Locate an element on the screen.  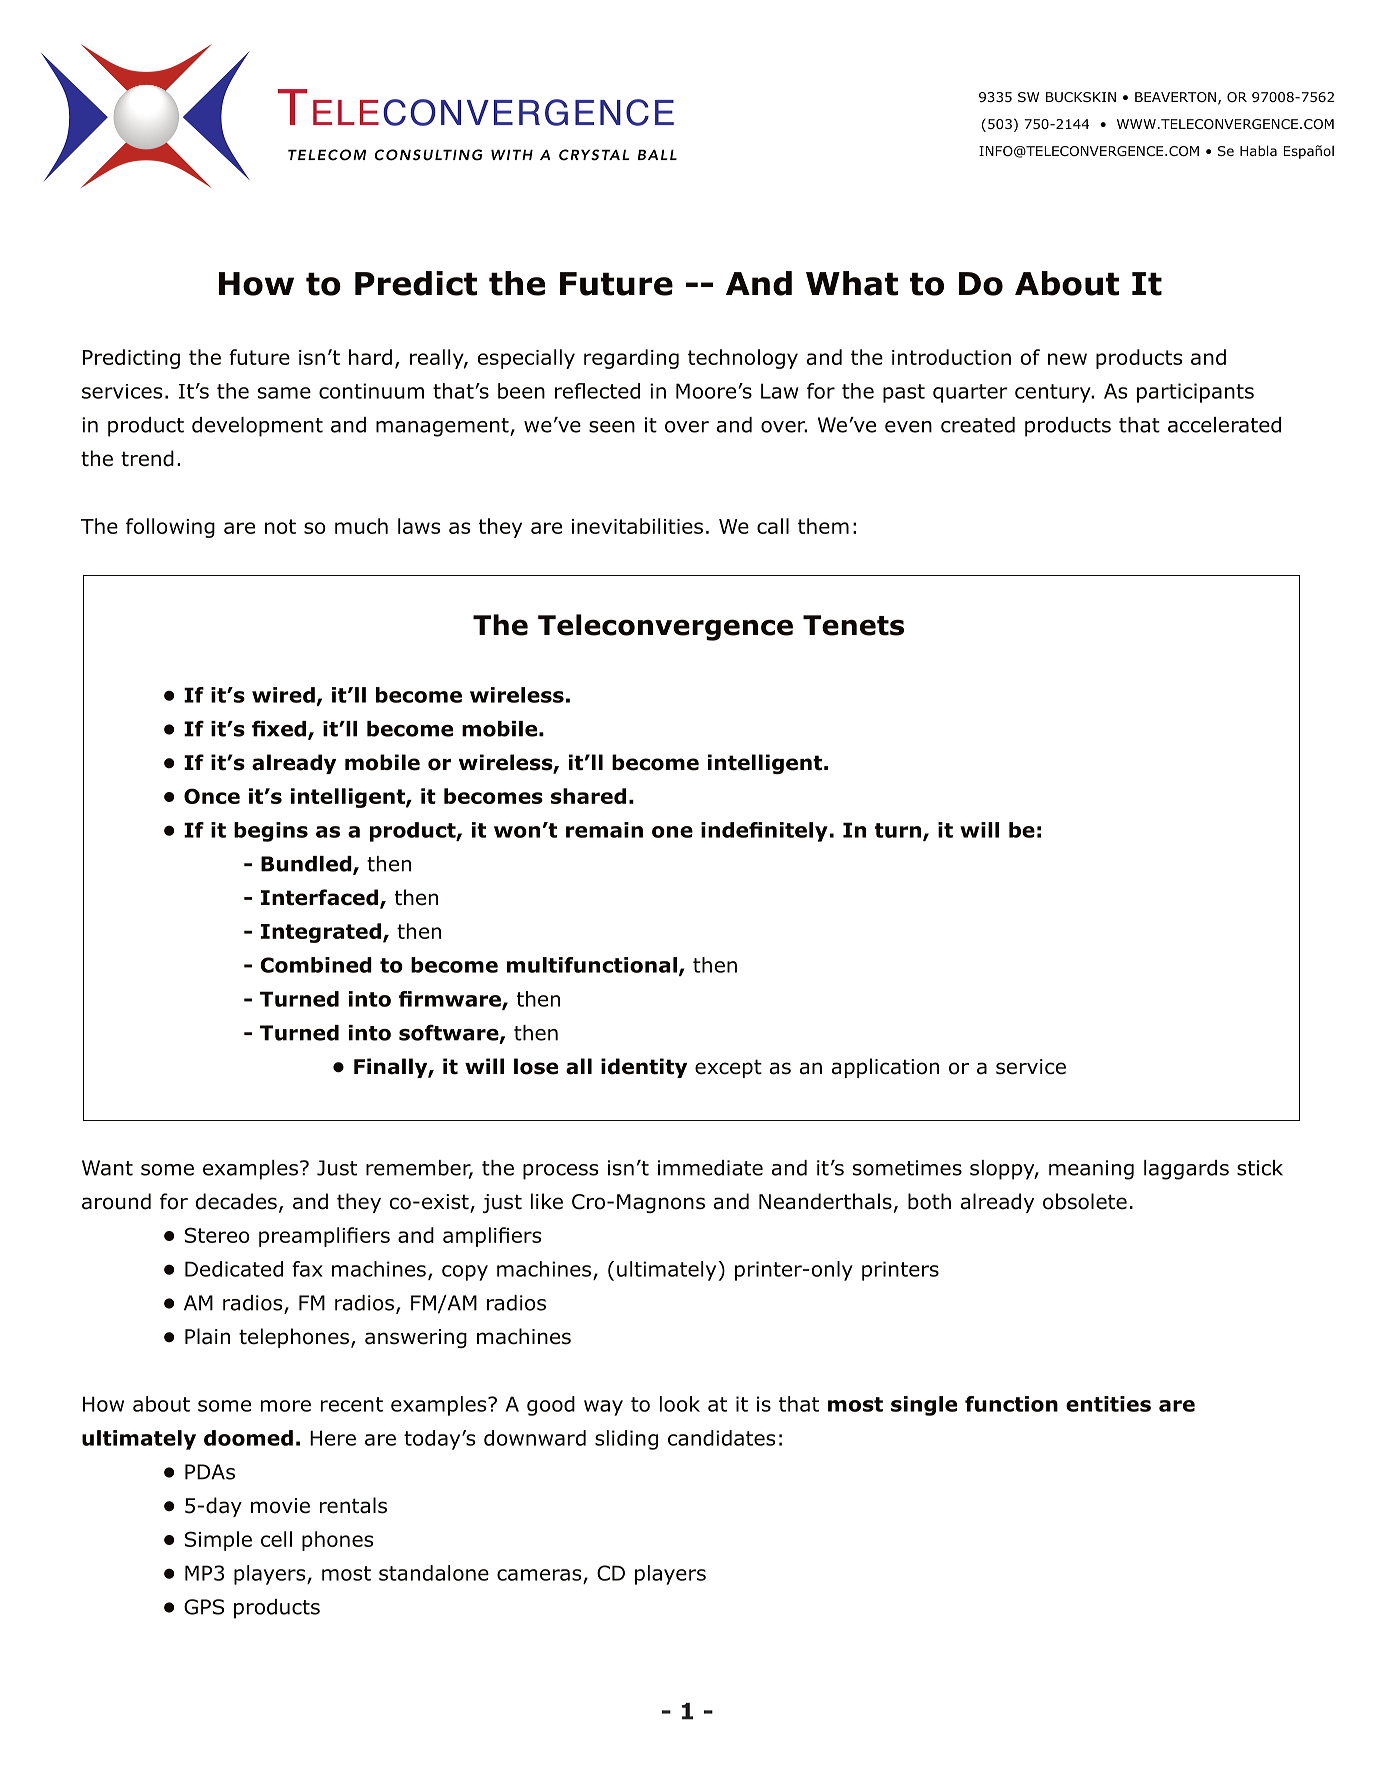
decades is located at coordinates (236, 1201).
